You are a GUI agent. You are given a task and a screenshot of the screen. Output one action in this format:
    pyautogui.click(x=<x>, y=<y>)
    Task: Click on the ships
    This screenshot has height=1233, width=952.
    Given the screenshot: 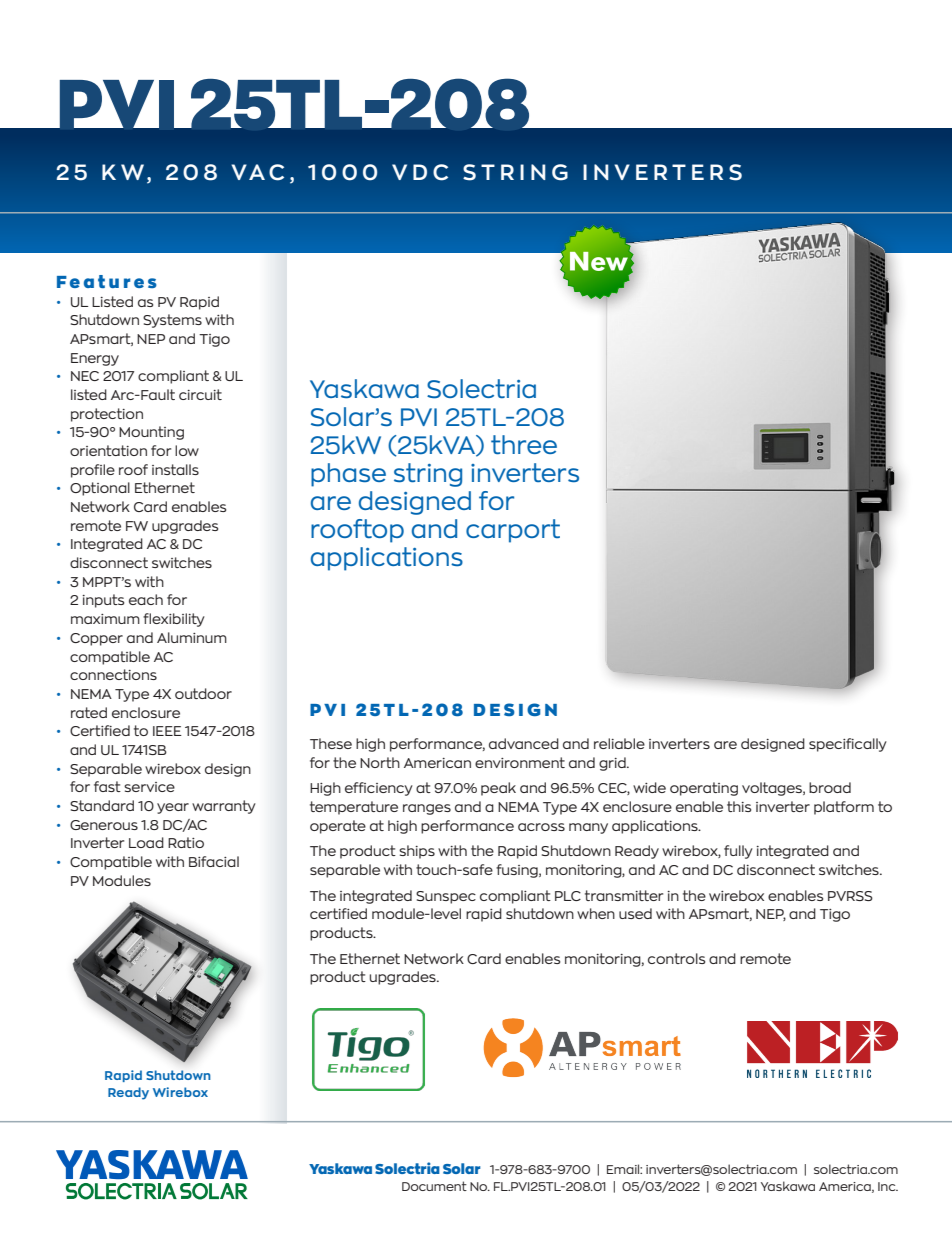 What is the action you would take?
    pyautogui.click(x=417, y=852)
